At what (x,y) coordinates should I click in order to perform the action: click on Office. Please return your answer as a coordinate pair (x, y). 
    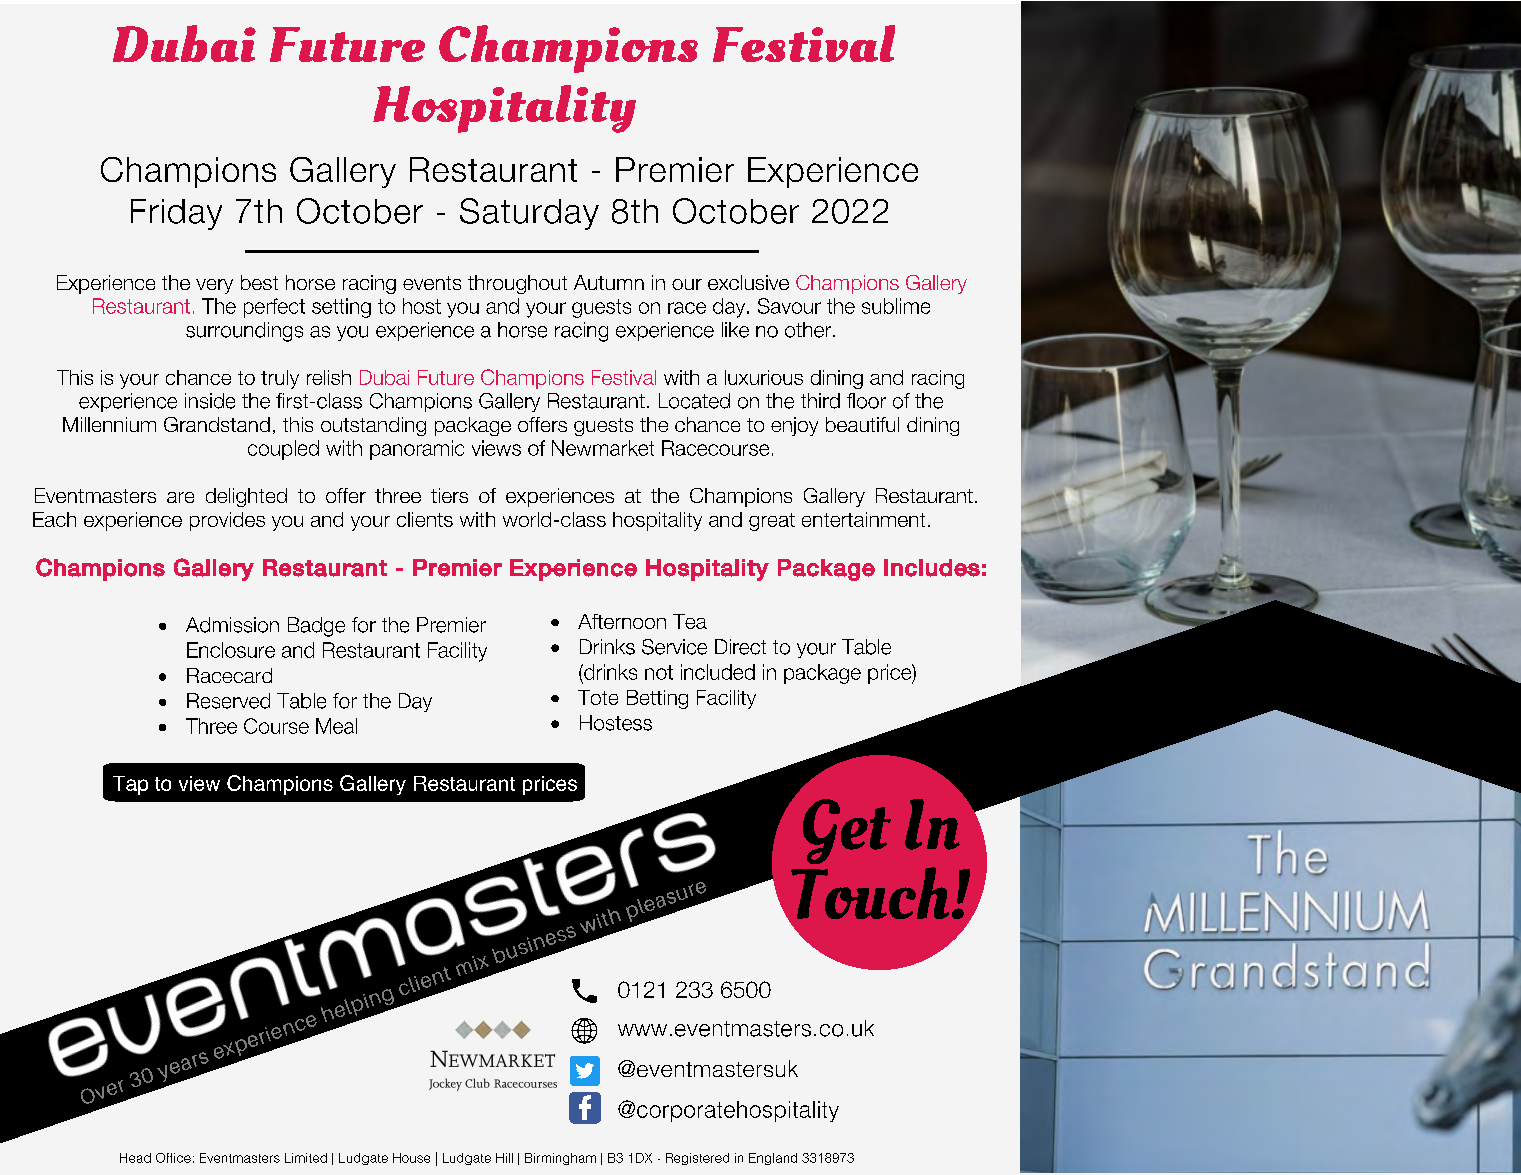
    Looking at the image, I should click on (173, 1158).
